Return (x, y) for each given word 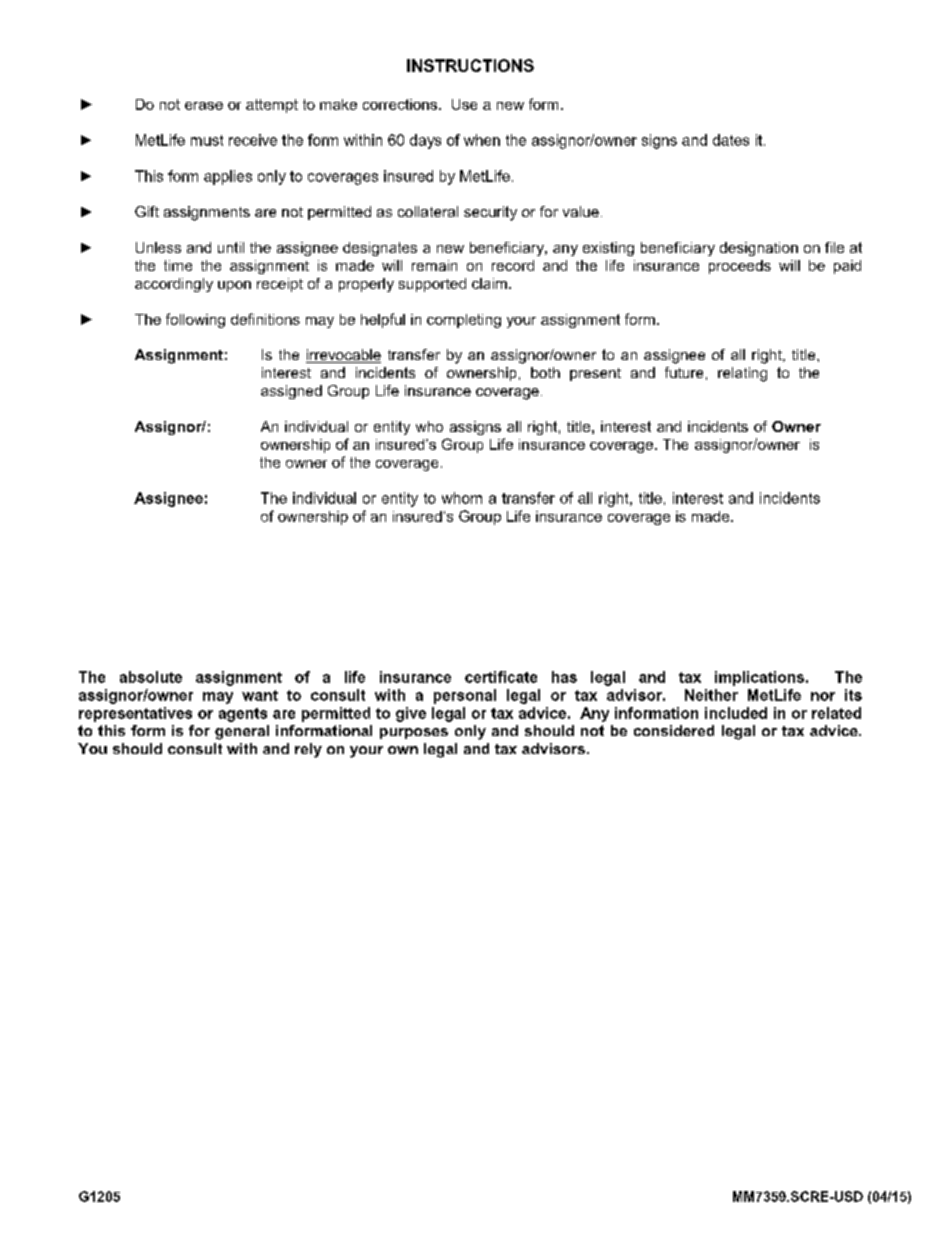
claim (489, 283)
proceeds (740, 267)
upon (234, 286)
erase (204, 106)
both (545, 372)
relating (742, 374)
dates (731, 140)
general (242, 732)
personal (465, 696)
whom (462, 498)
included (736, 713)
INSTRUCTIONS (470, 65)
